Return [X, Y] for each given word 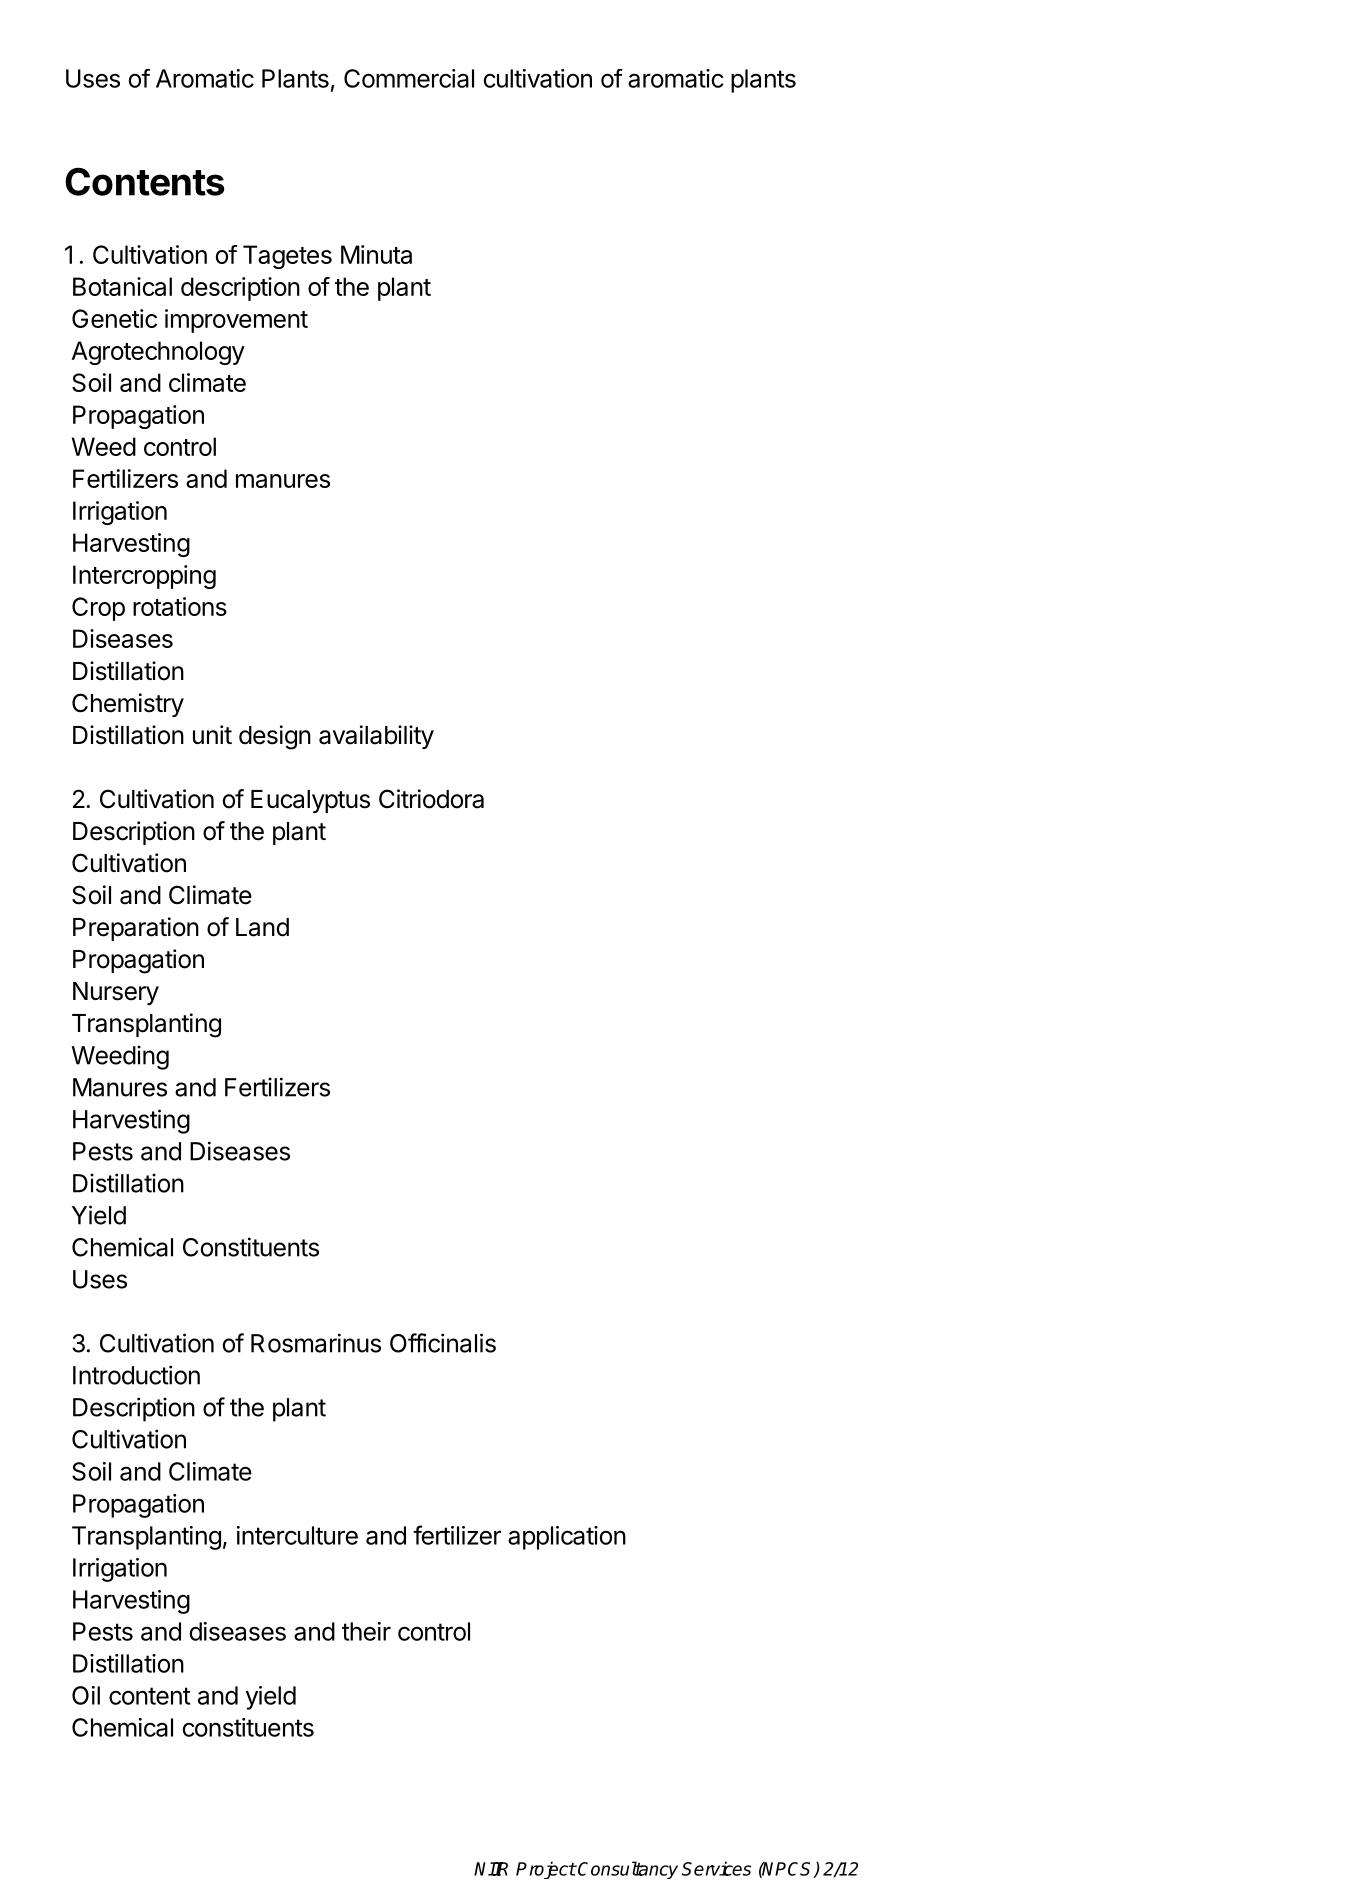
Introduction [136, 1375]
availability [376, 737]
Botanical [122, 286]
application [567, 1538]
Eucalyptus [310, 801]
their [366, 1631]
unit [212, 734]
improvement [236, 321]
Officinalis [443, 1343]
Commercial [409, 78]
